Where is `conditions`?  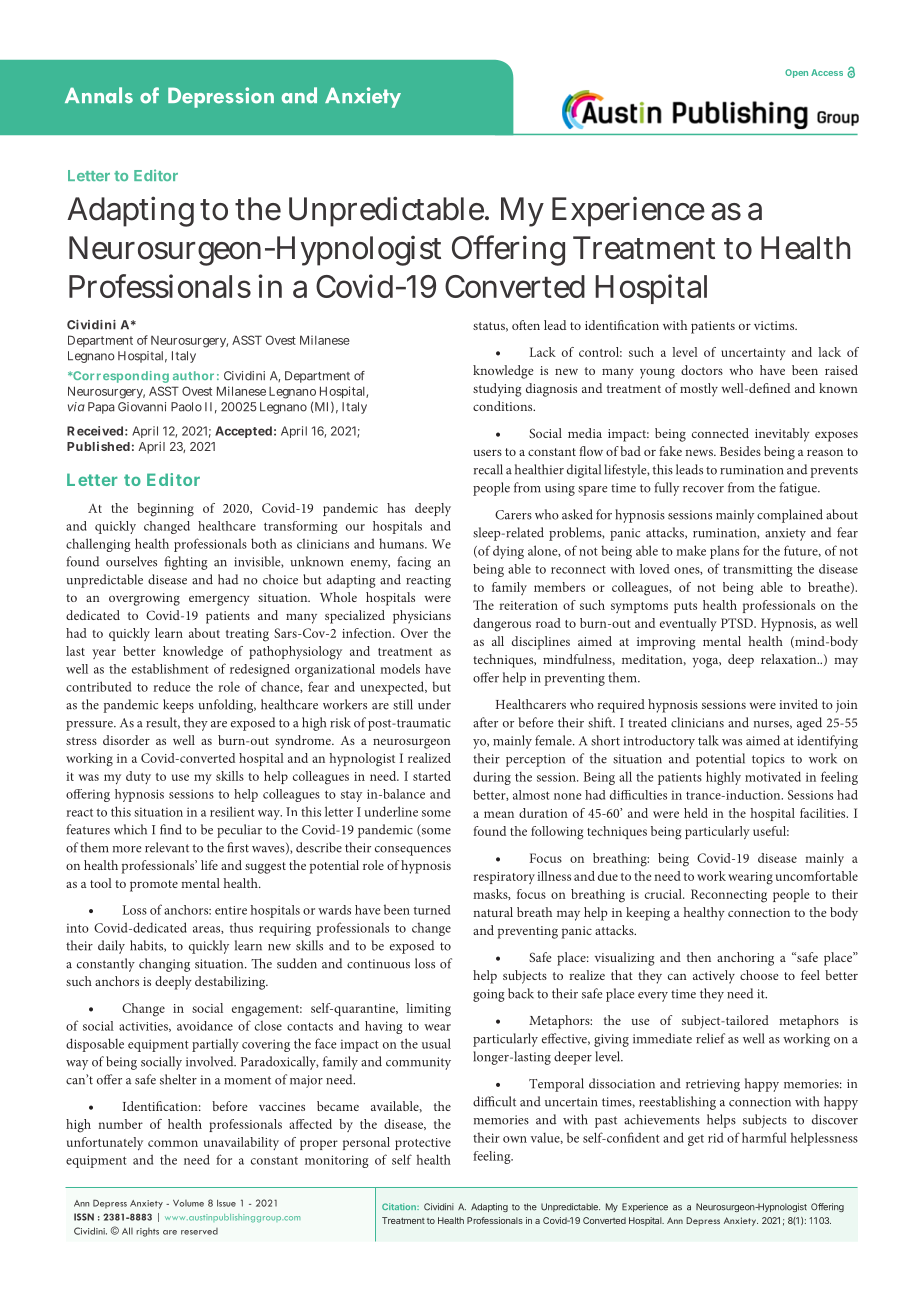 conditions is located at coordinates (504, 406).
